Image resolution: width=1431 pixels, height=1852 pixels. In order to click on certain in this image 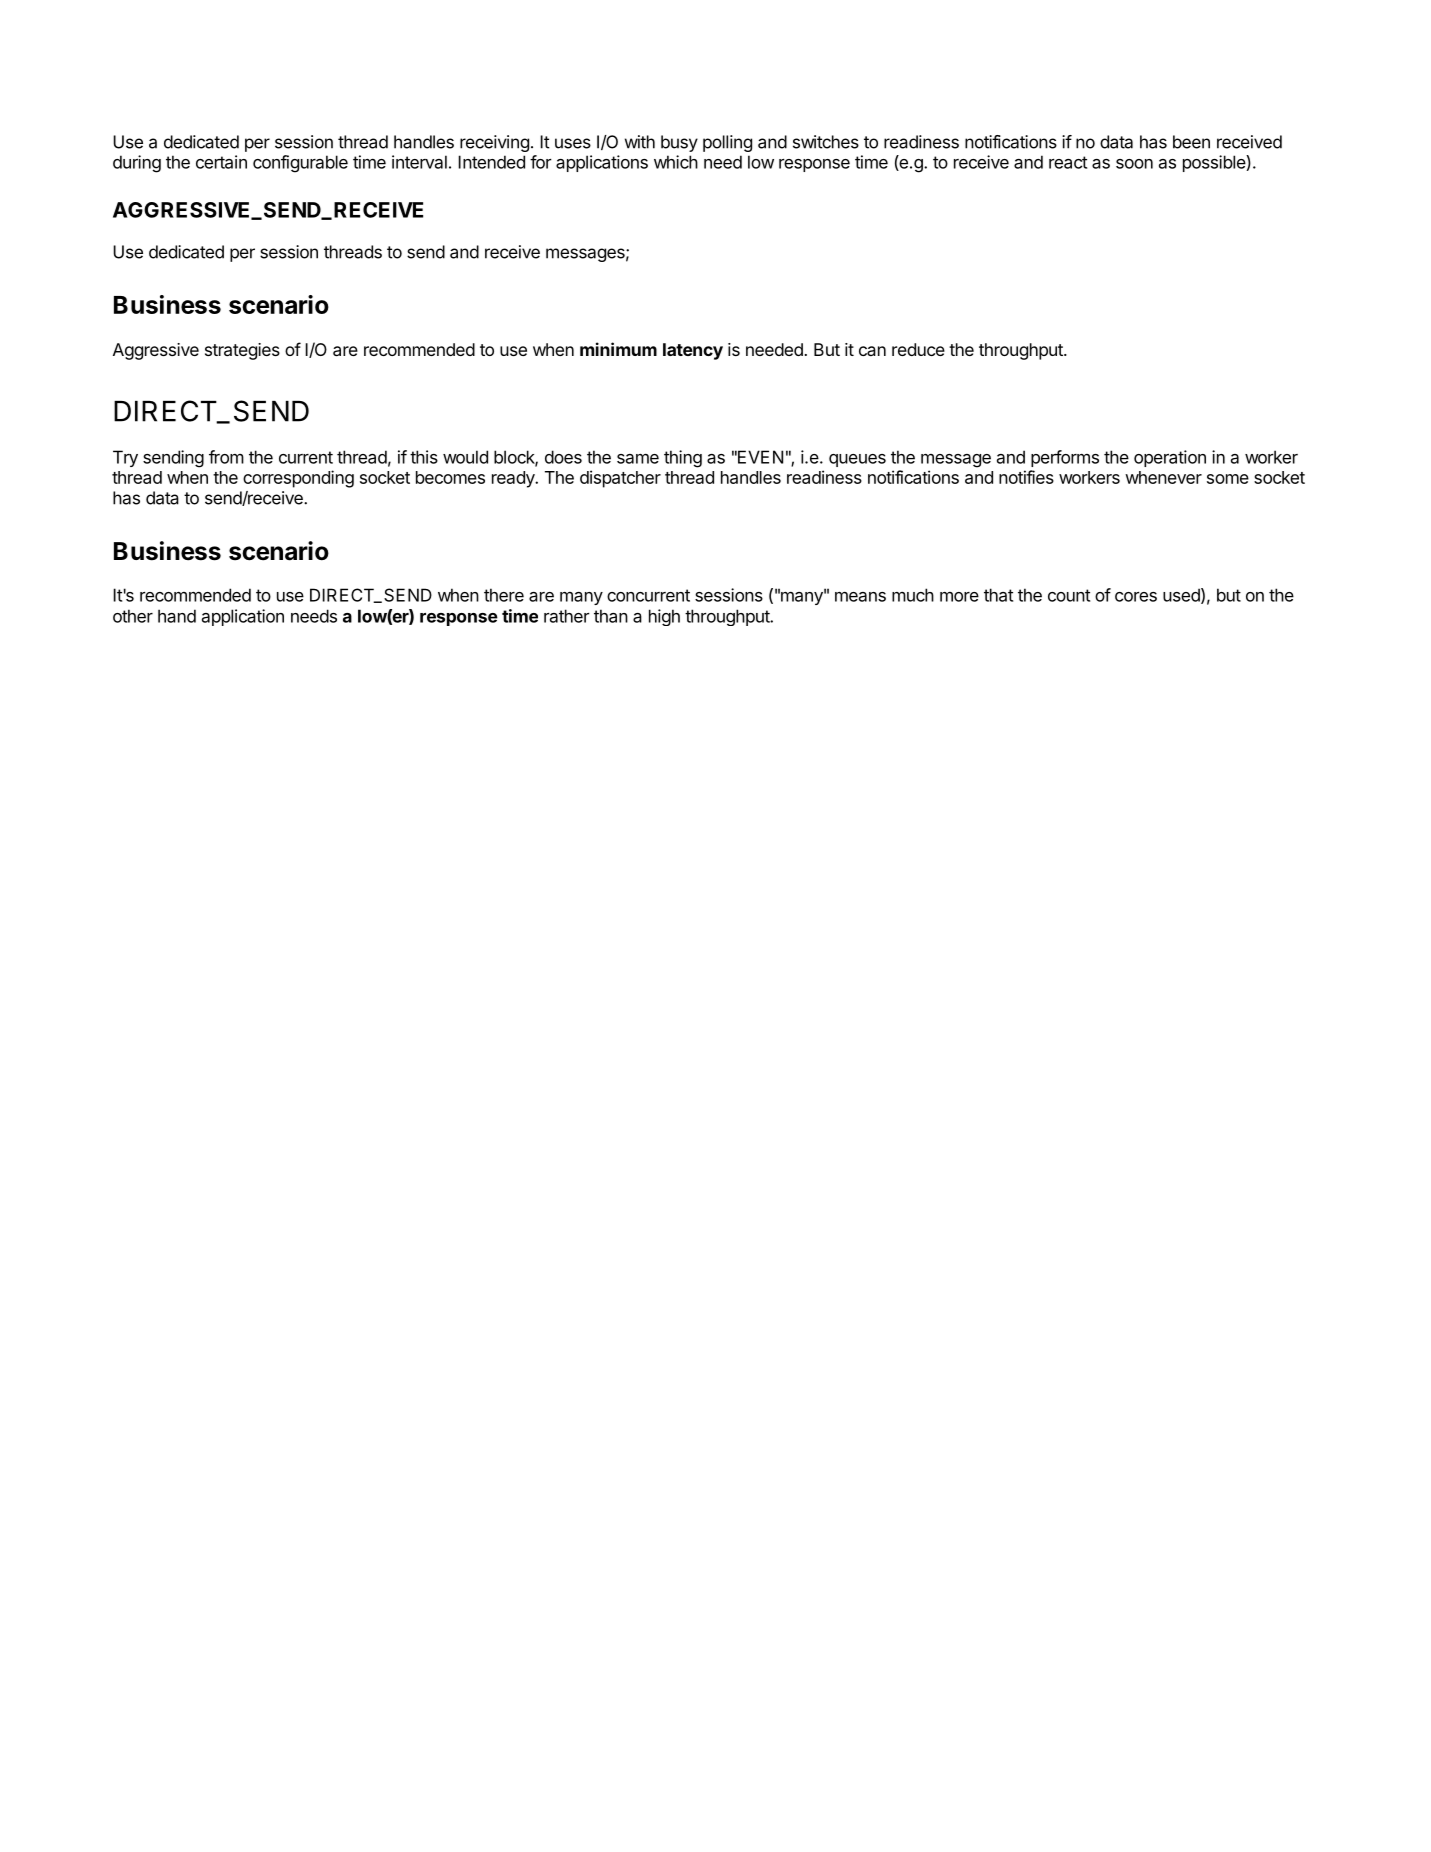, I will do `click(221, 162)`.
